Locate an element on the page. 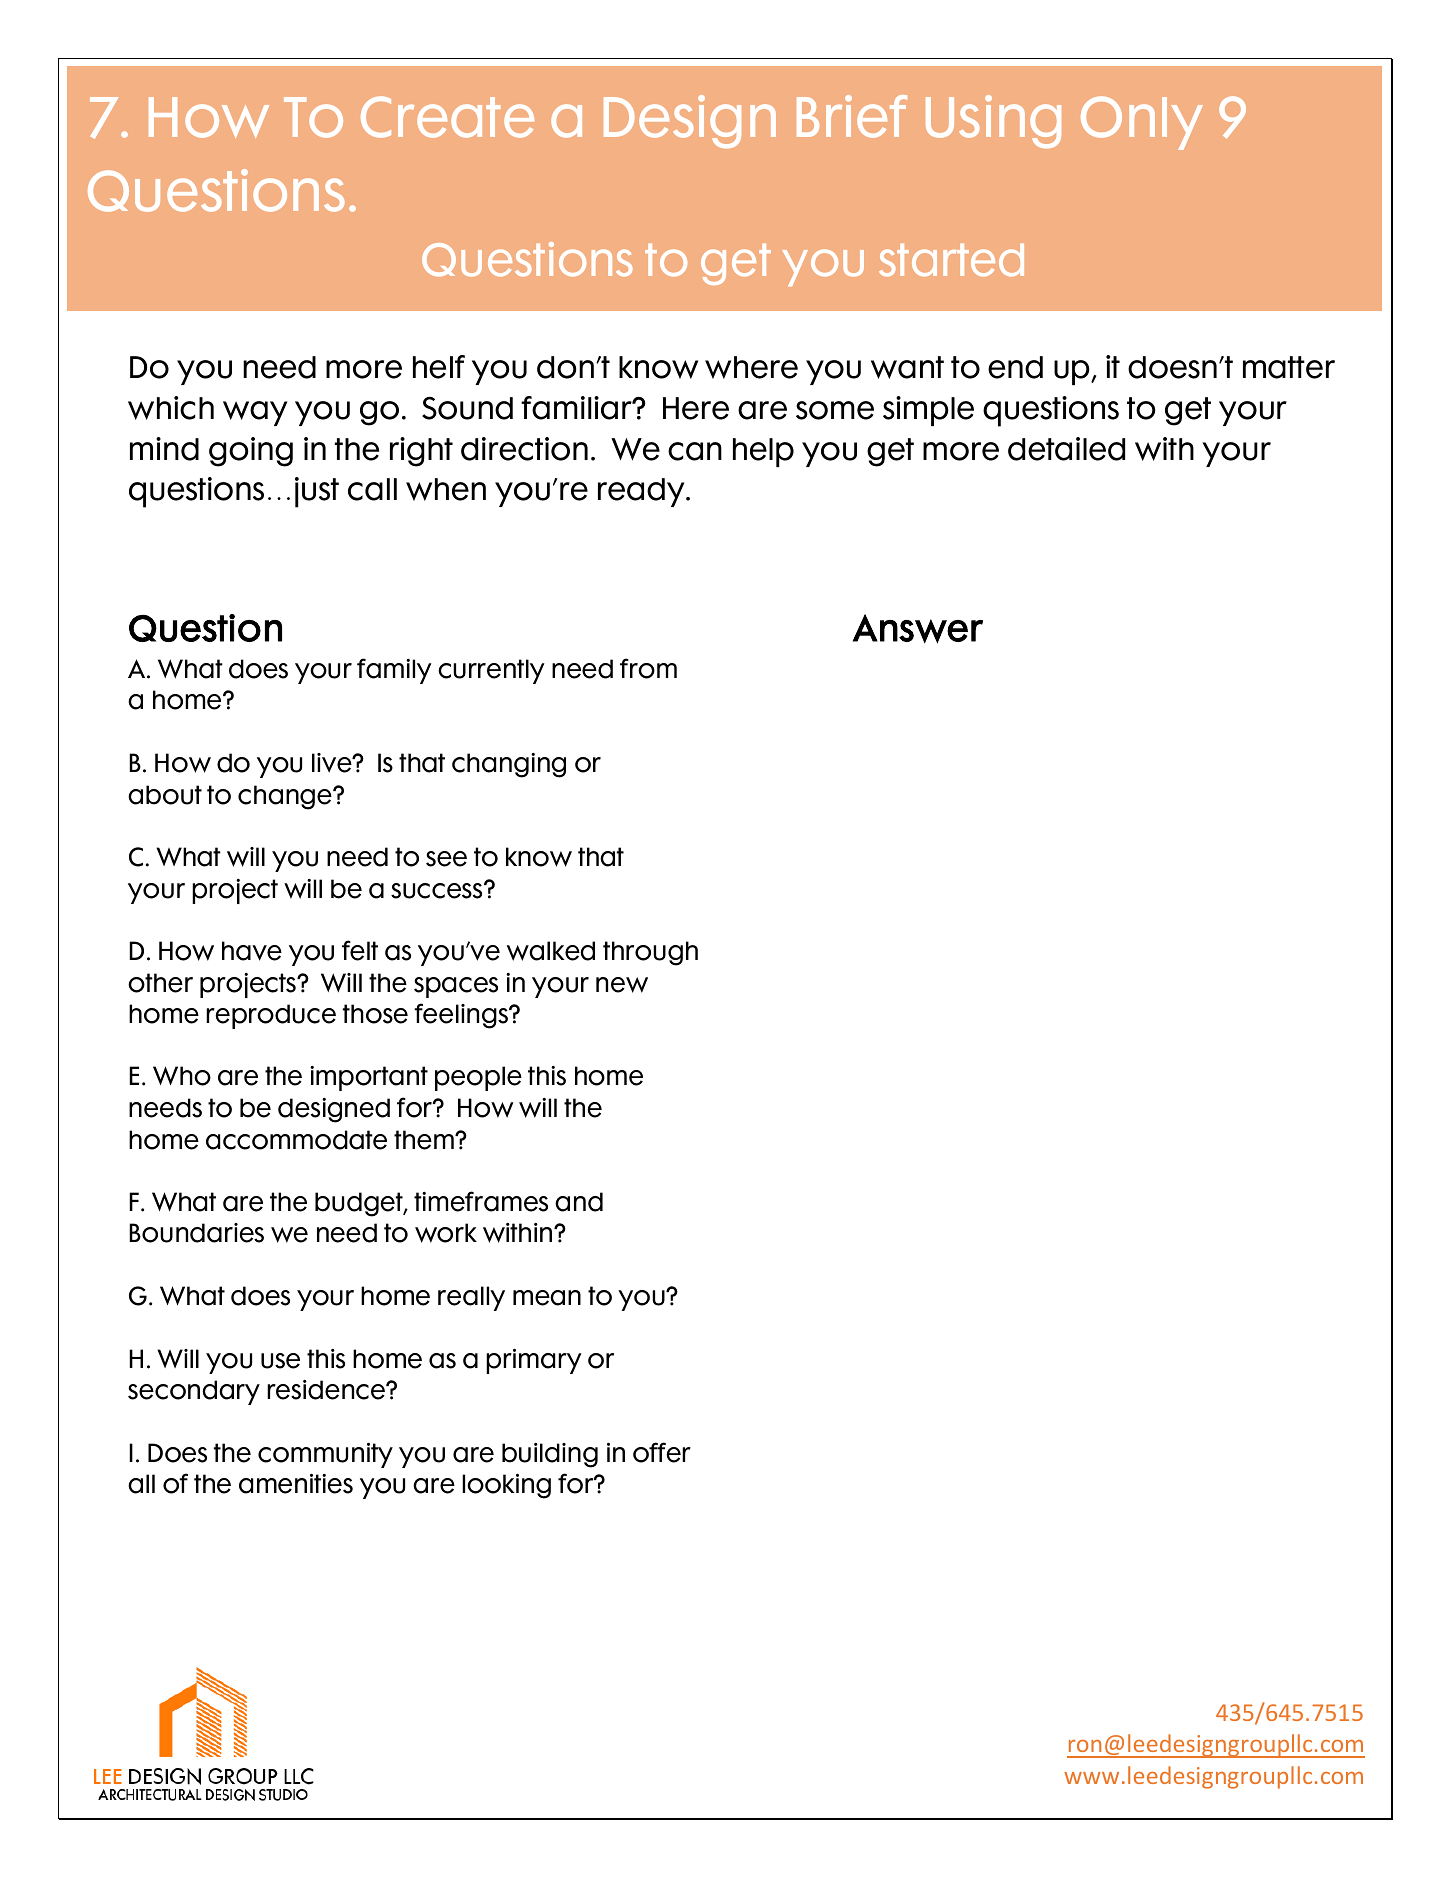  Create is located at coordinates (447, 117).
